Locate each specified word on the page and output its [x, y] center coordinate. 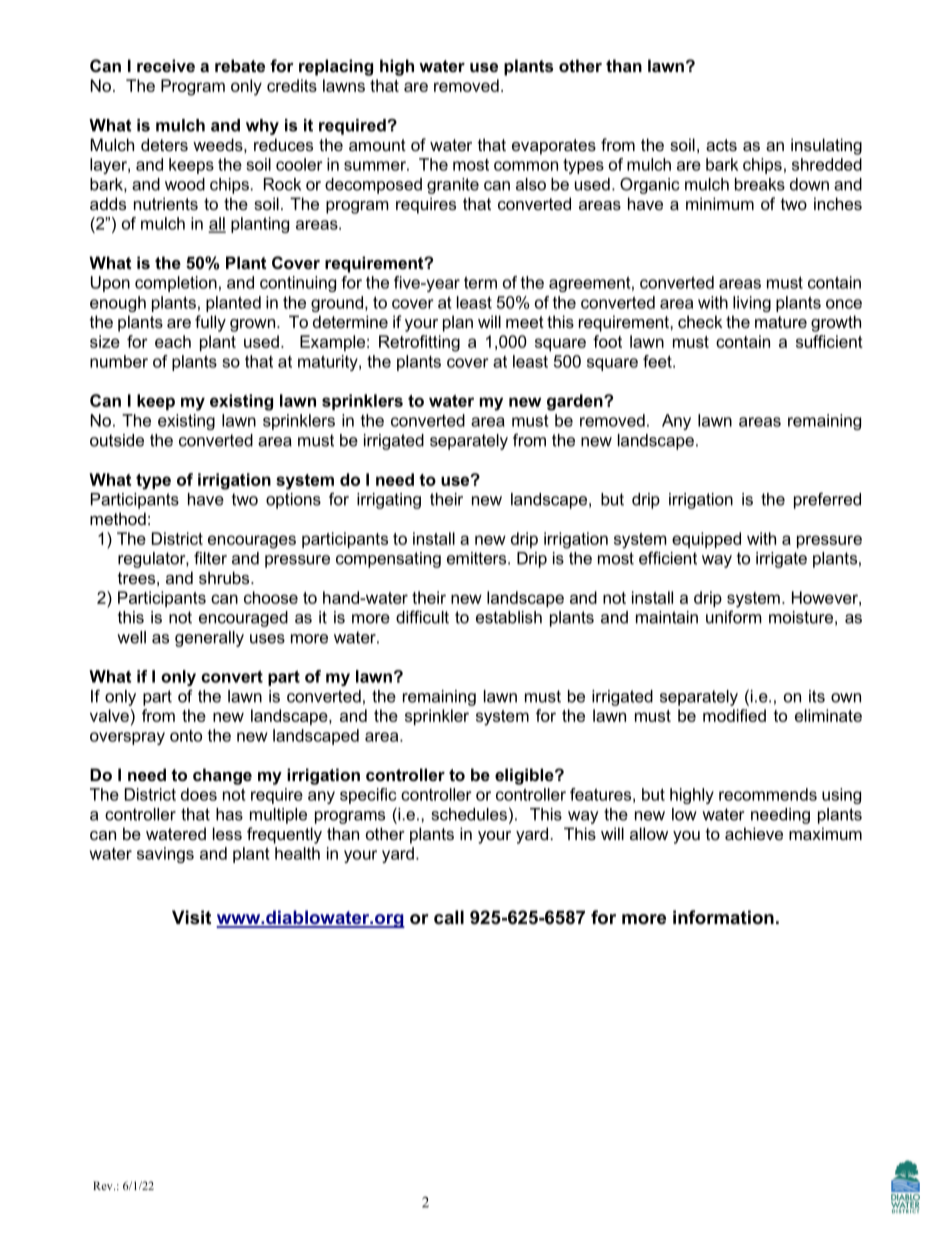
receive [166, 65]
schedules [469, 814]
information [723, 917]
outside [117, 440]
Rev [104, 1185]
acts [721, 145]
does [199, 794]
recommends [768, 794]
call [449, 917]
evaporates [554, 147]
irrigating [389, 501]
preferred [827, 500]
